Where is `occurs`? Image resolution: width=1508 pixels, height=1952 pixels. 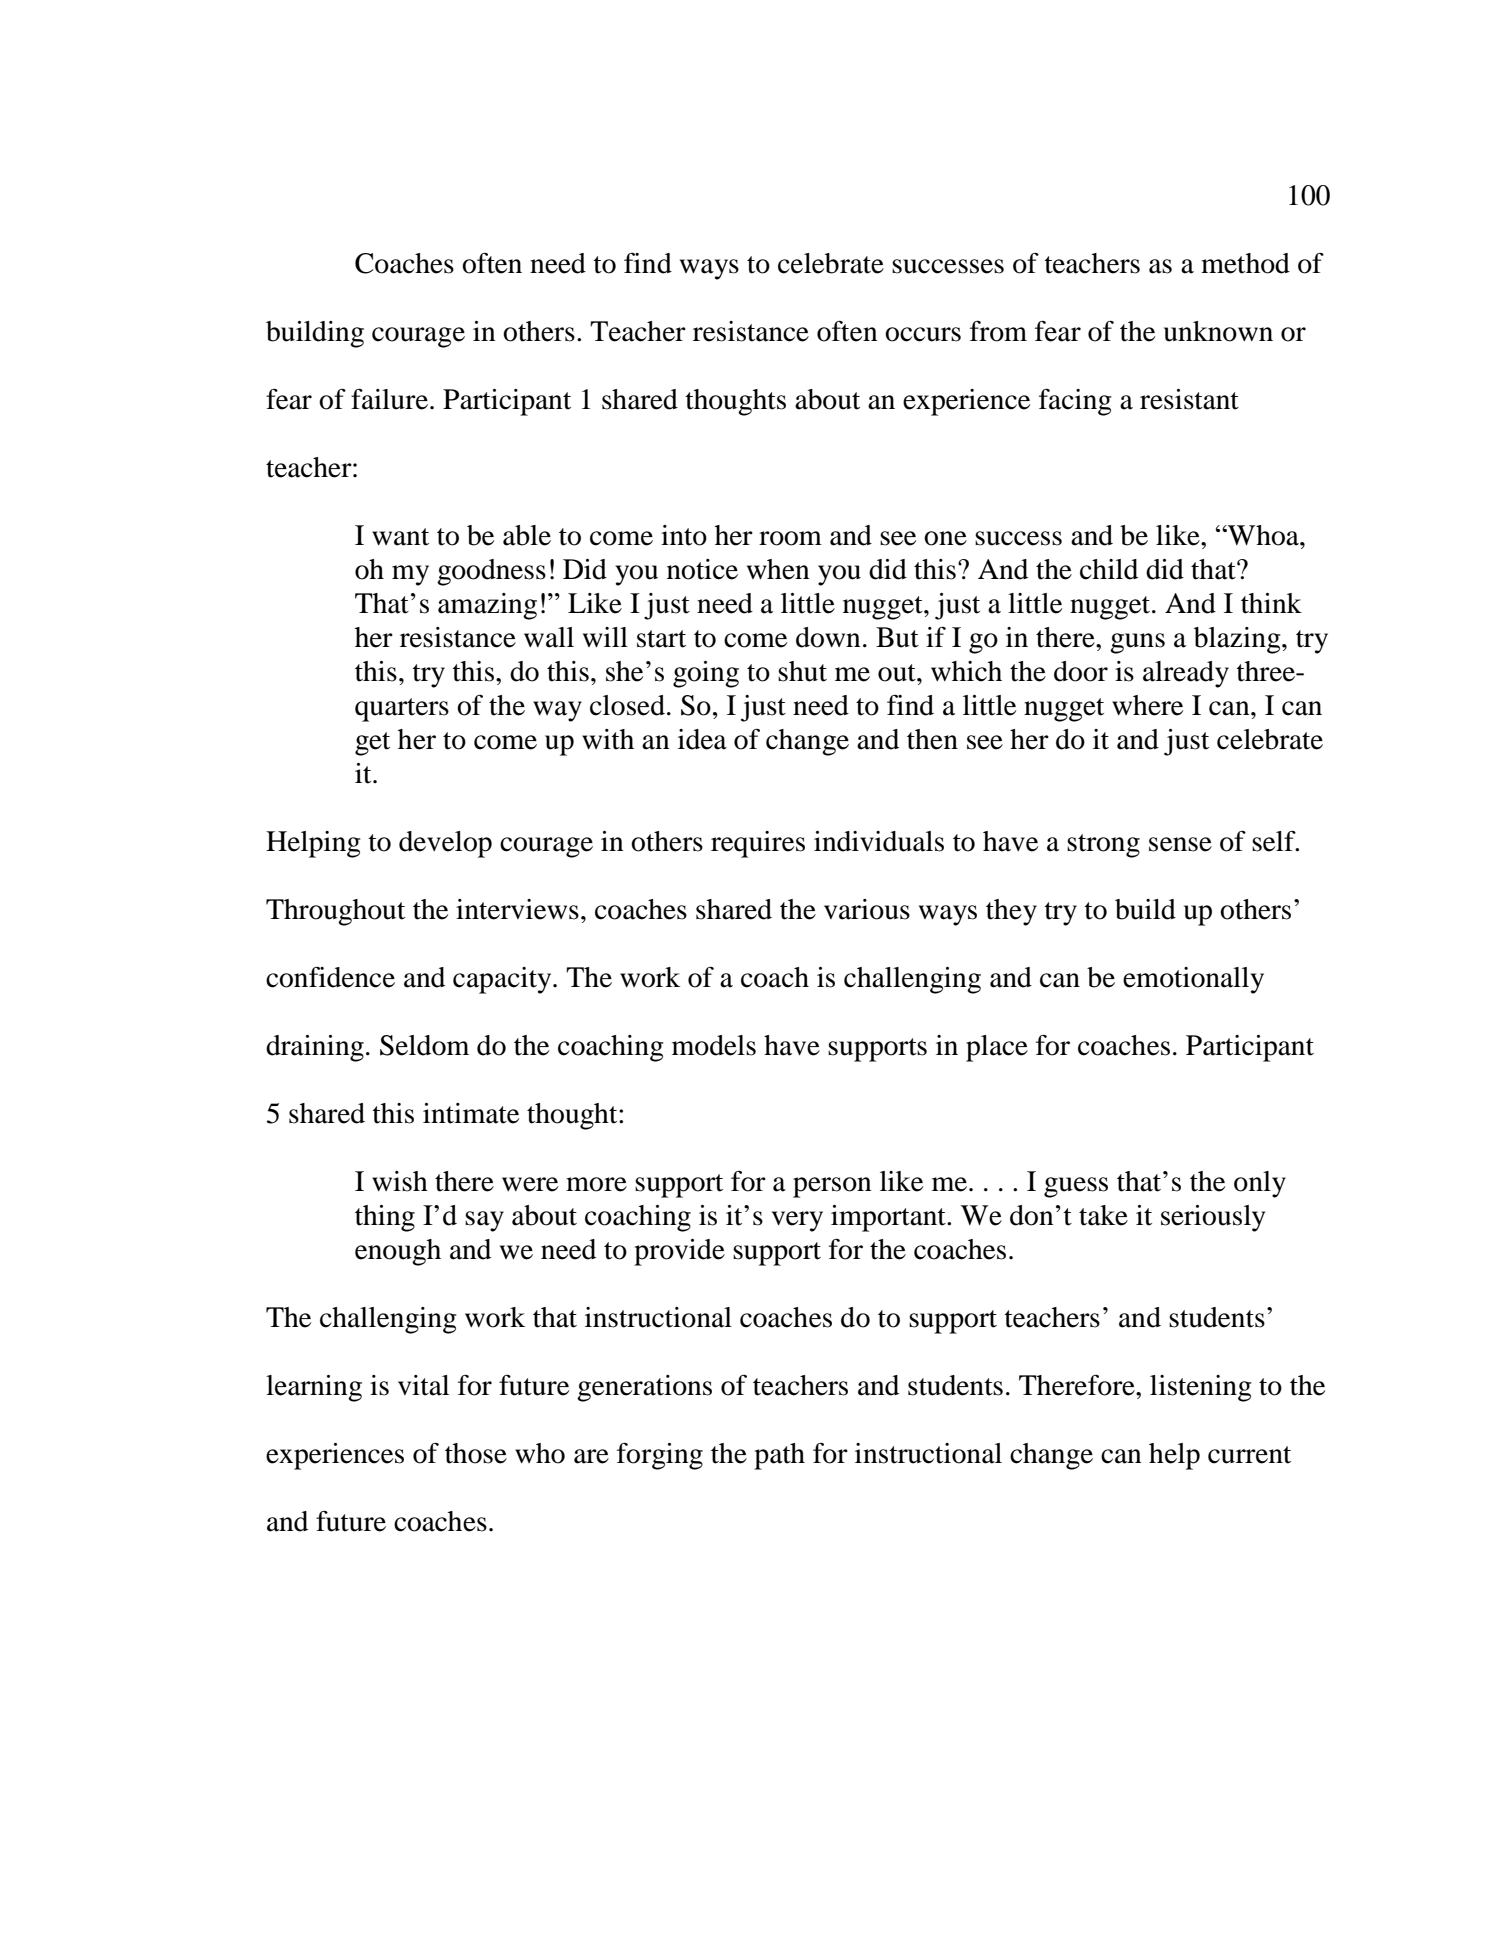 occurs is located at coordinates (923, 334).
